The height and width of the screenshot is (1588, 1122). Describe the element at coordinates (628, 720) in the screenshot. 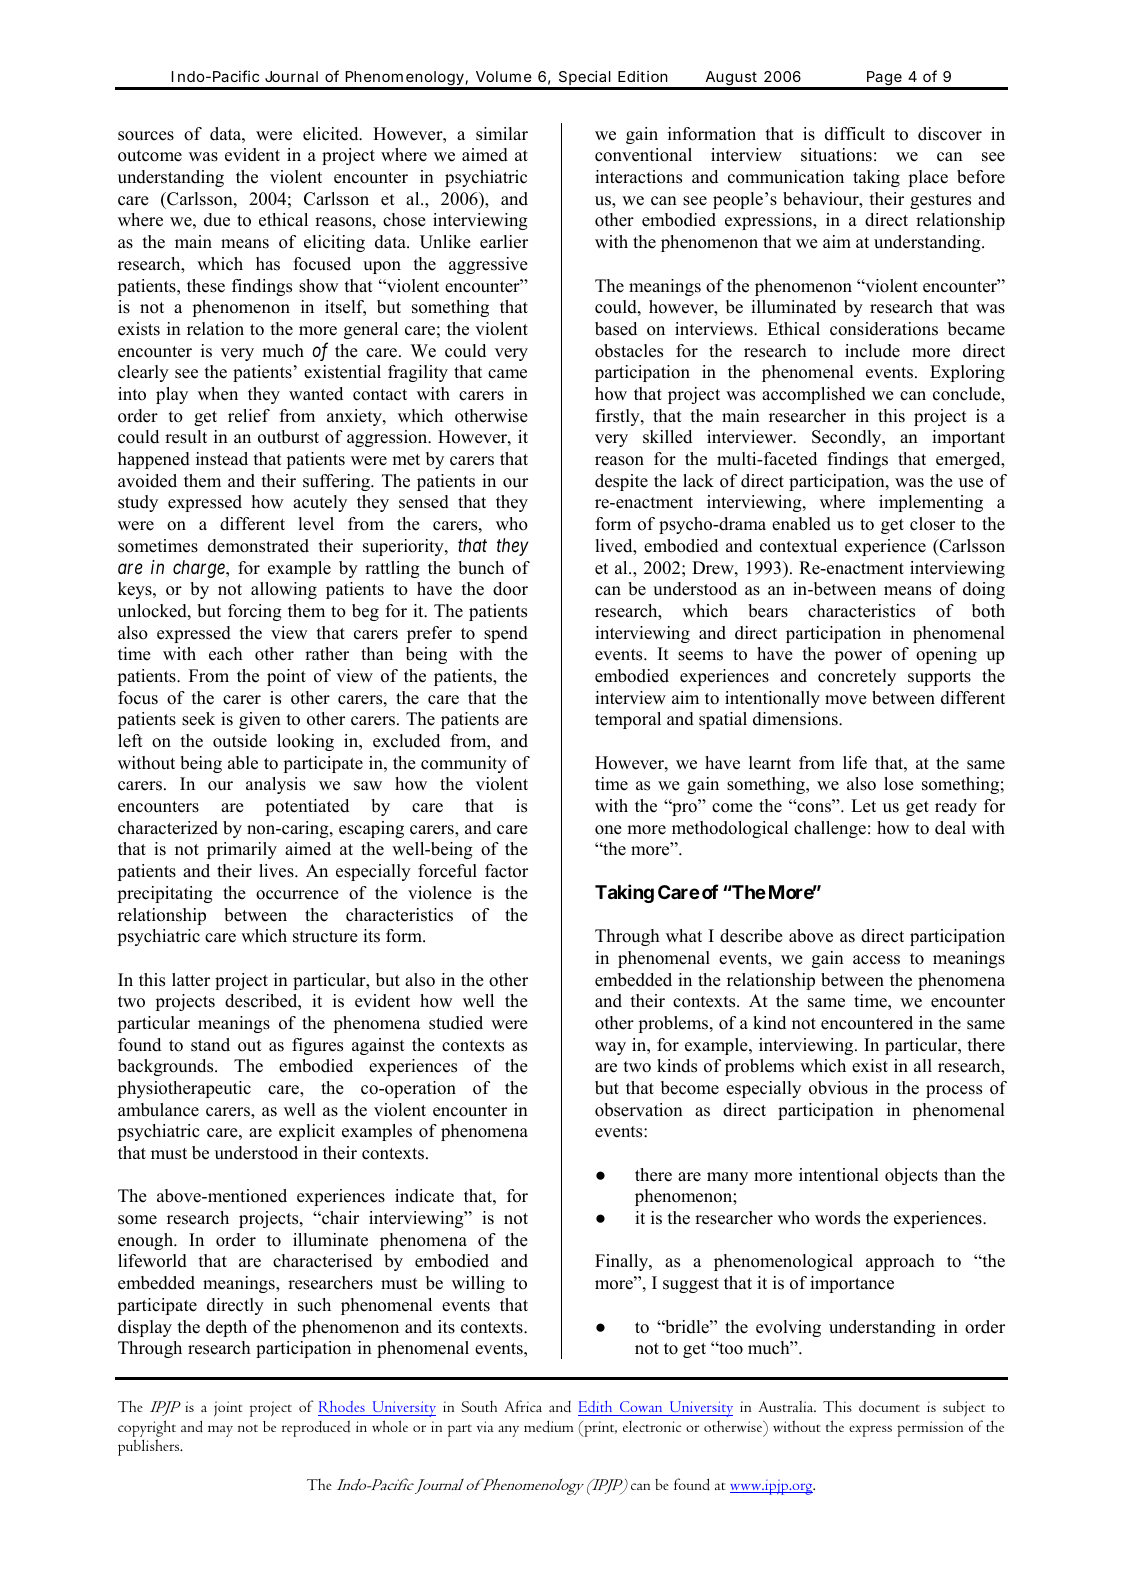

I see `temporal` at that location.
